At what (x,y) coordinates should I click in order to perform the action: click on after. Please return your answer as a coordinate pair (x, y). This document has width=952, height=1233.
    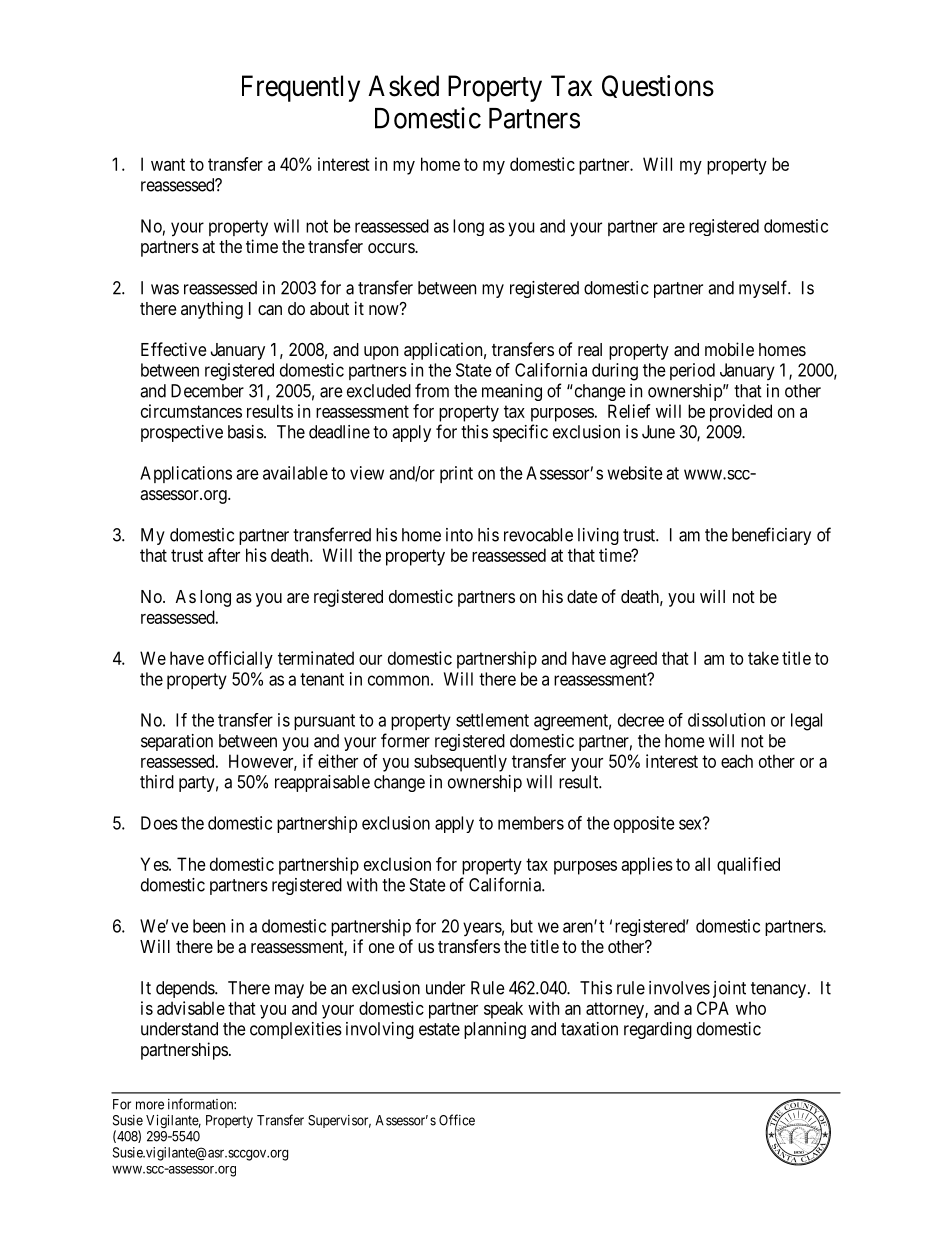
    Looking at the image, I should click on (224, 555).
